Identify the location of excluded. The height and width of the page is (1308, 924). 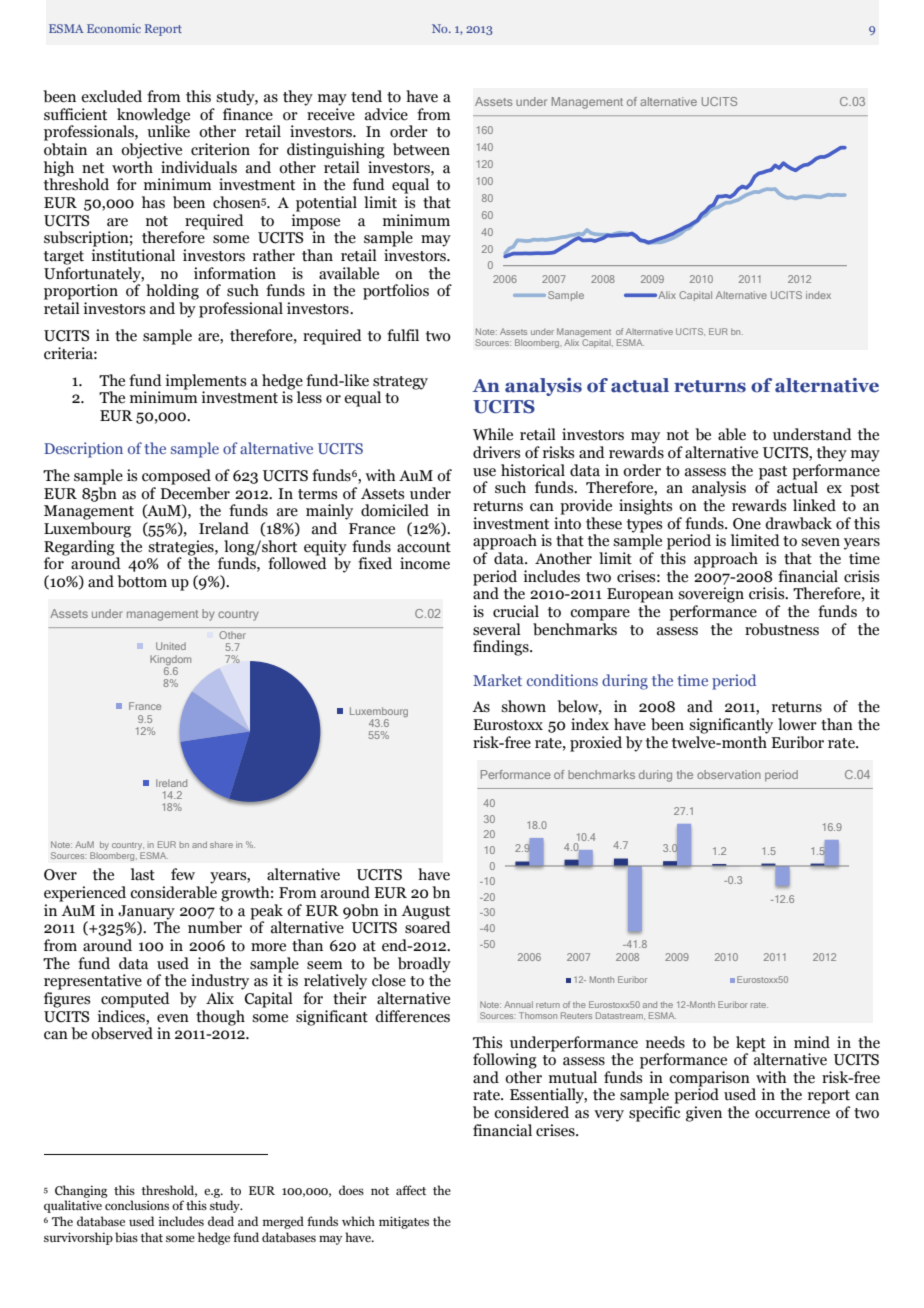
(111, 96).
